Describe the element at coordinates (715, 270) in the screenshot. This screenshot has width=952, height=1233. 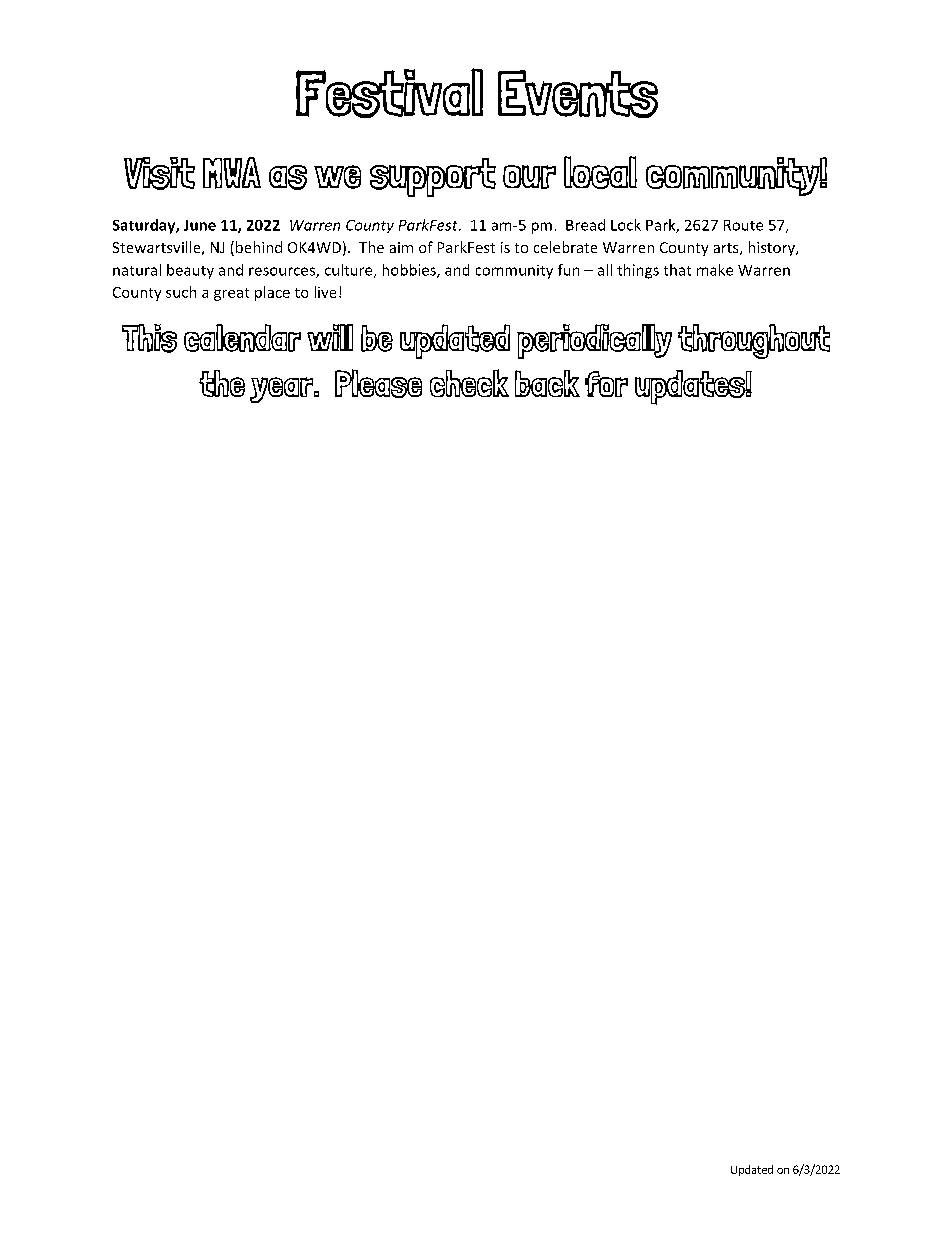
I see `make` at that location.
